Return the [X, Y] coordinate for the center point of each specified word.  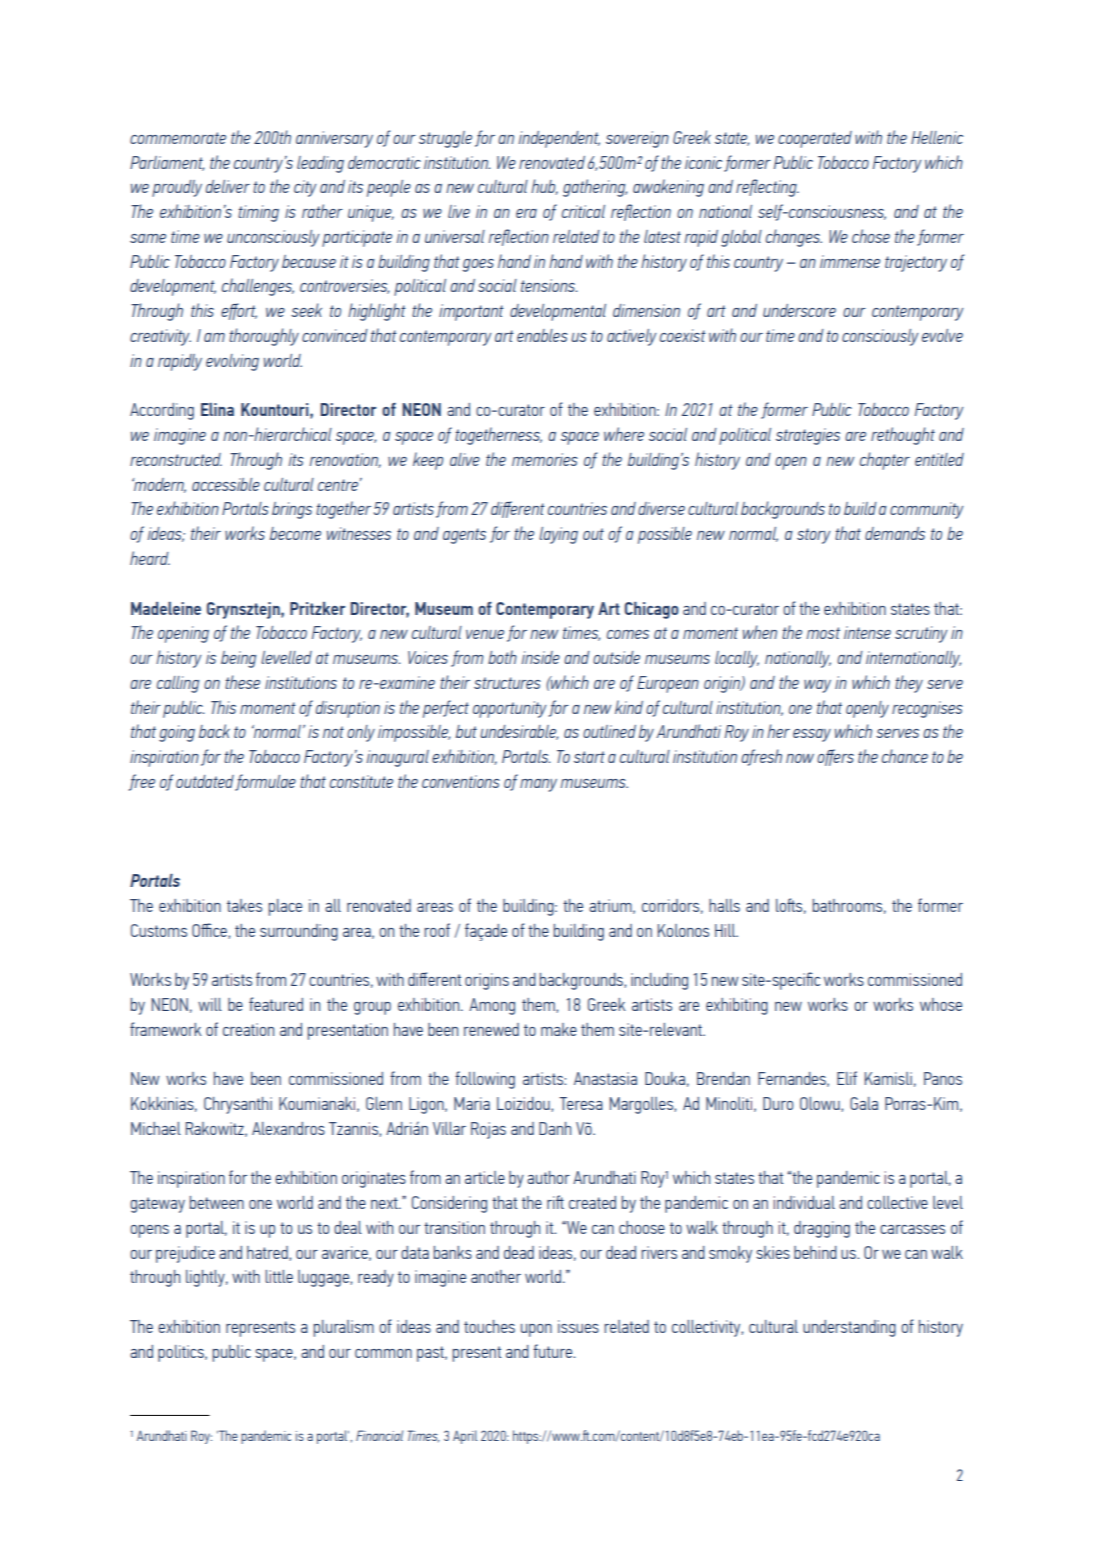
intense [867, 632]
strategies [808, 436]
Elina [217, 409]
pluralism [344, 1328]
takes [244, 905]
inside [541, 657]
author [548, 1177]
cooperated [815, 139]
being [238, 659]
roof [437, 930]
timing [258, 213]
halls [724, 905]
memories [545, 459]
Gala [864, 1103]
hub [544, 187]
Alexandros [288, 1128]
